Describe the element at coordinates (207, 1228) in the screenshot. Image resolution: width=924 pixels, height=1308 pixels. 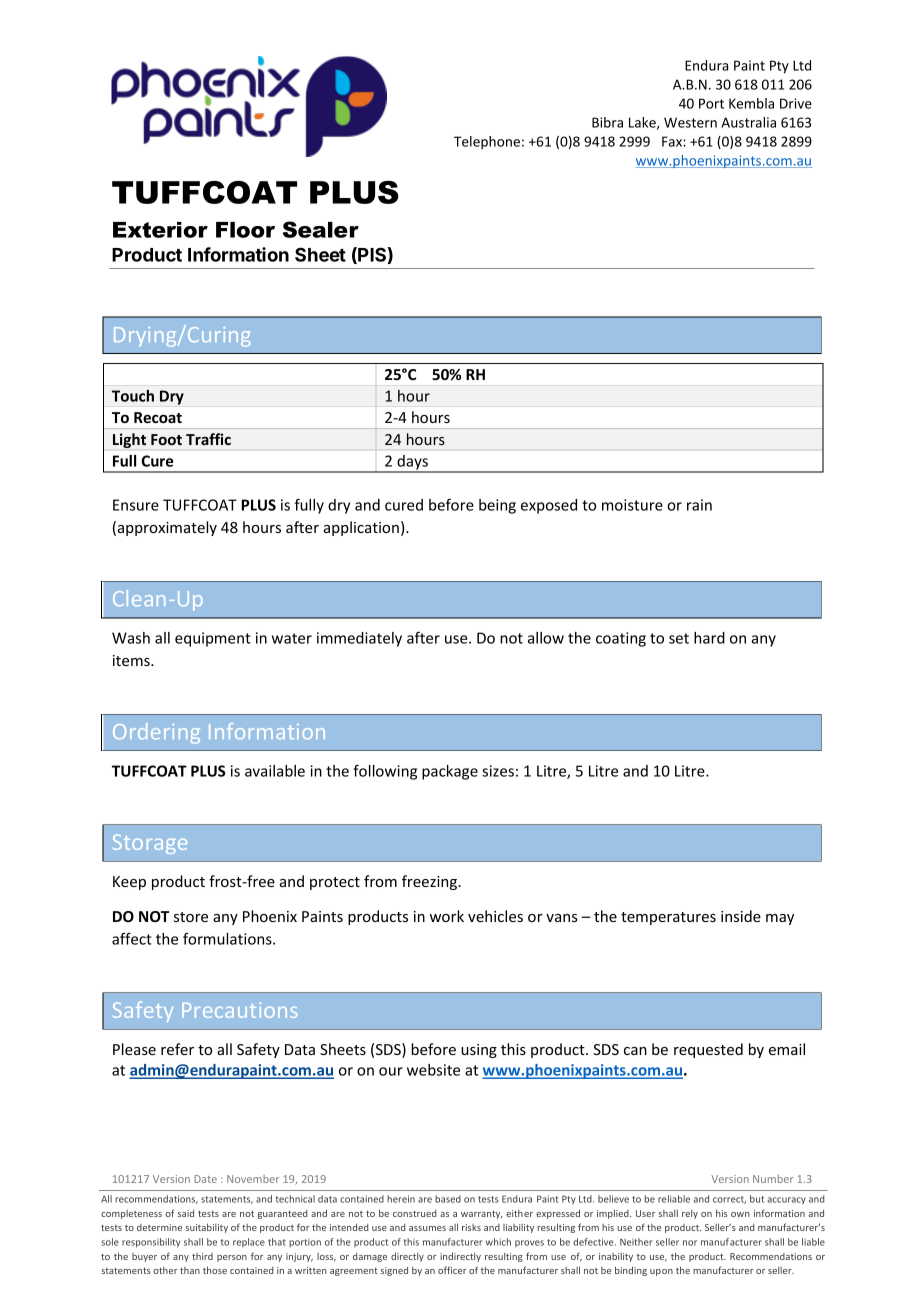
I see `suitability` at that location.
